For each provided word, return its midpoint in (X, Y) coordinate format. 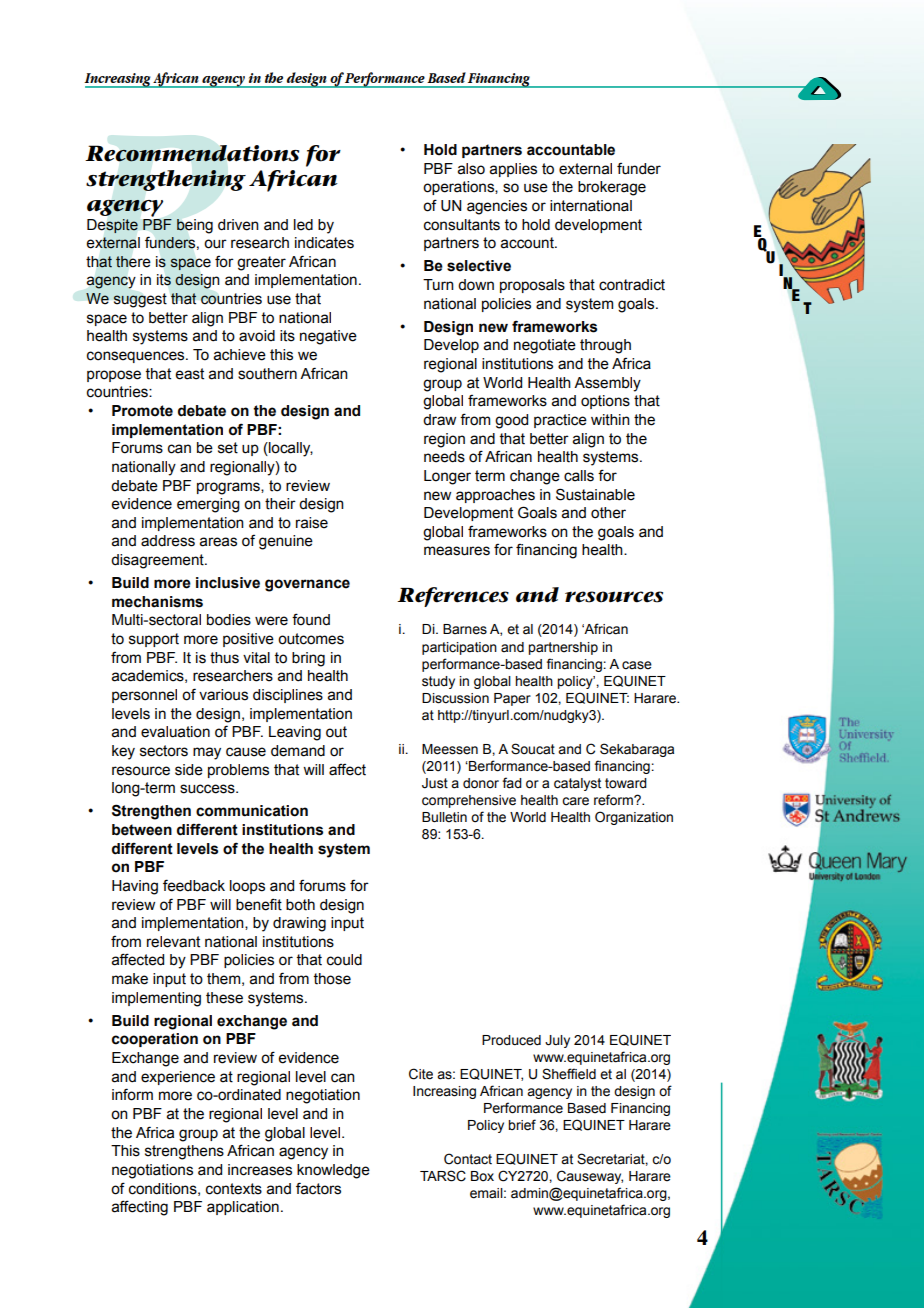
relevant (173, 942)
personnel (144, 696)
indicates (324, 243)
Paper (512, 699)
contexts (234, 1189)
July (557, 1041)
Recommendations (192, 153)
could (344, 960)
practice (560, 421)
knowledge (333, 1171)
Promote (142, 411)
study (438, 682)
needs (444, 457)
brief (522, 1125)
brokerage (612, 188)
